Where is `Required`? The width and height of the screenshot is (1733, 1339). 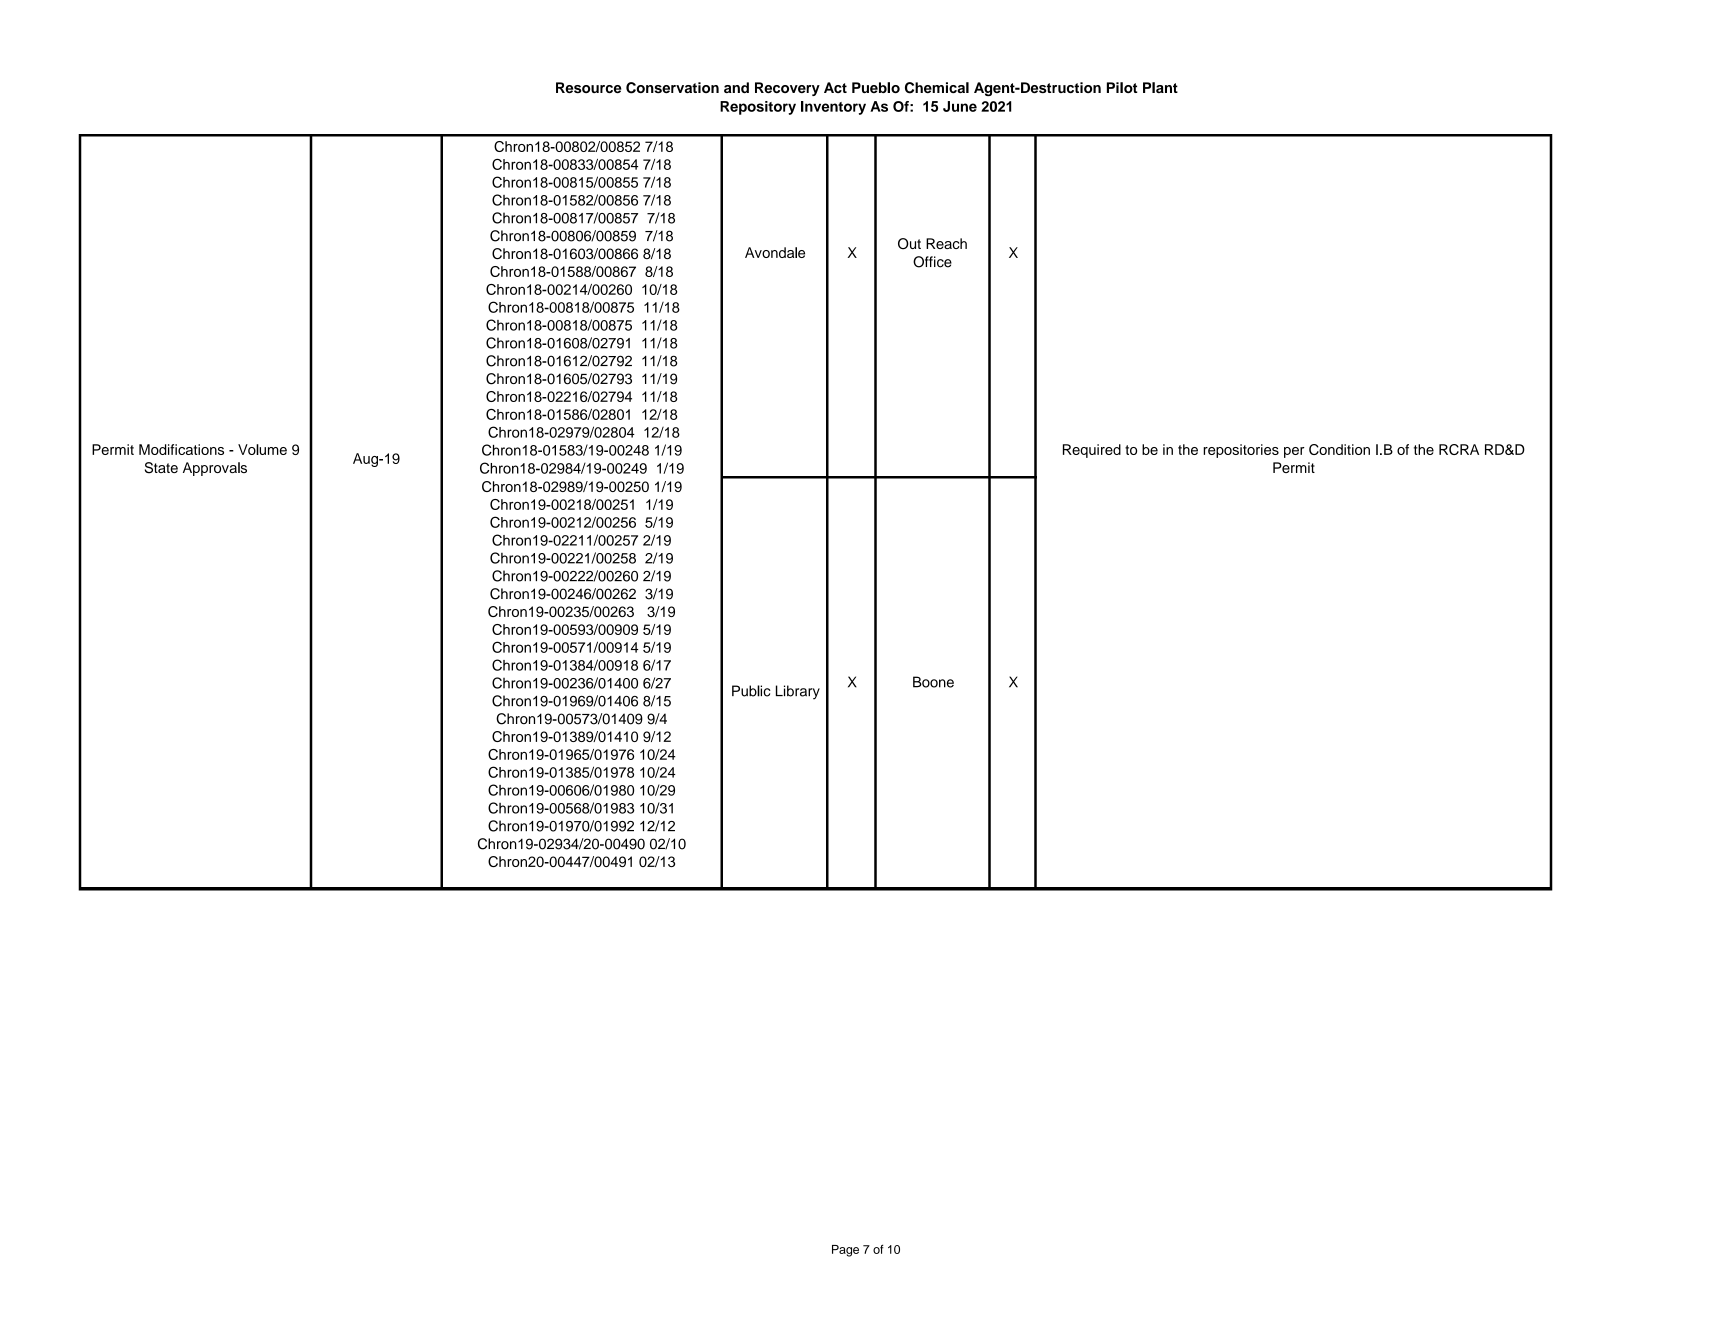 Required is located at coordinates (1092, 451).
